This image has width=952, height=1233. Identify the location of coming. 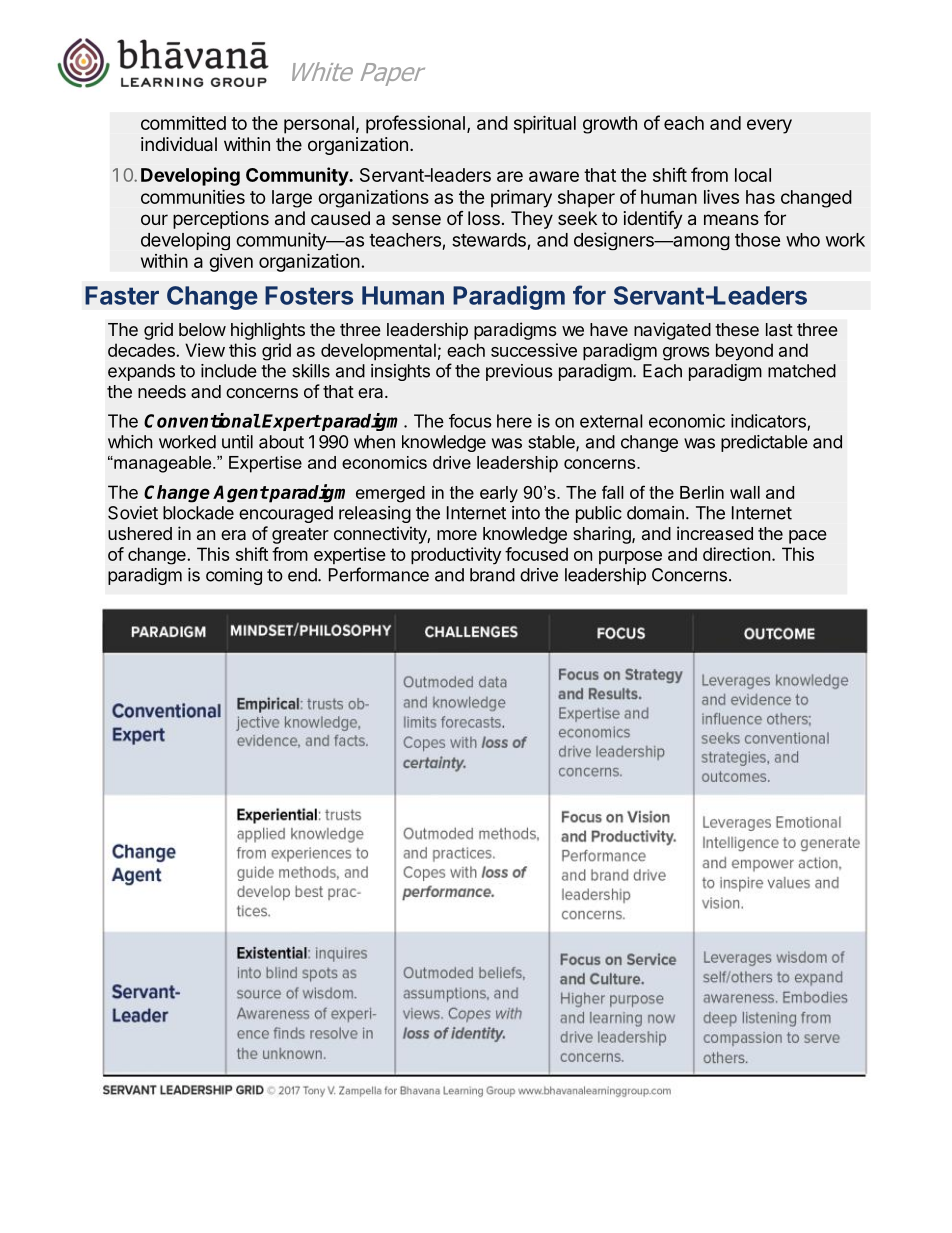
(234, 576).
